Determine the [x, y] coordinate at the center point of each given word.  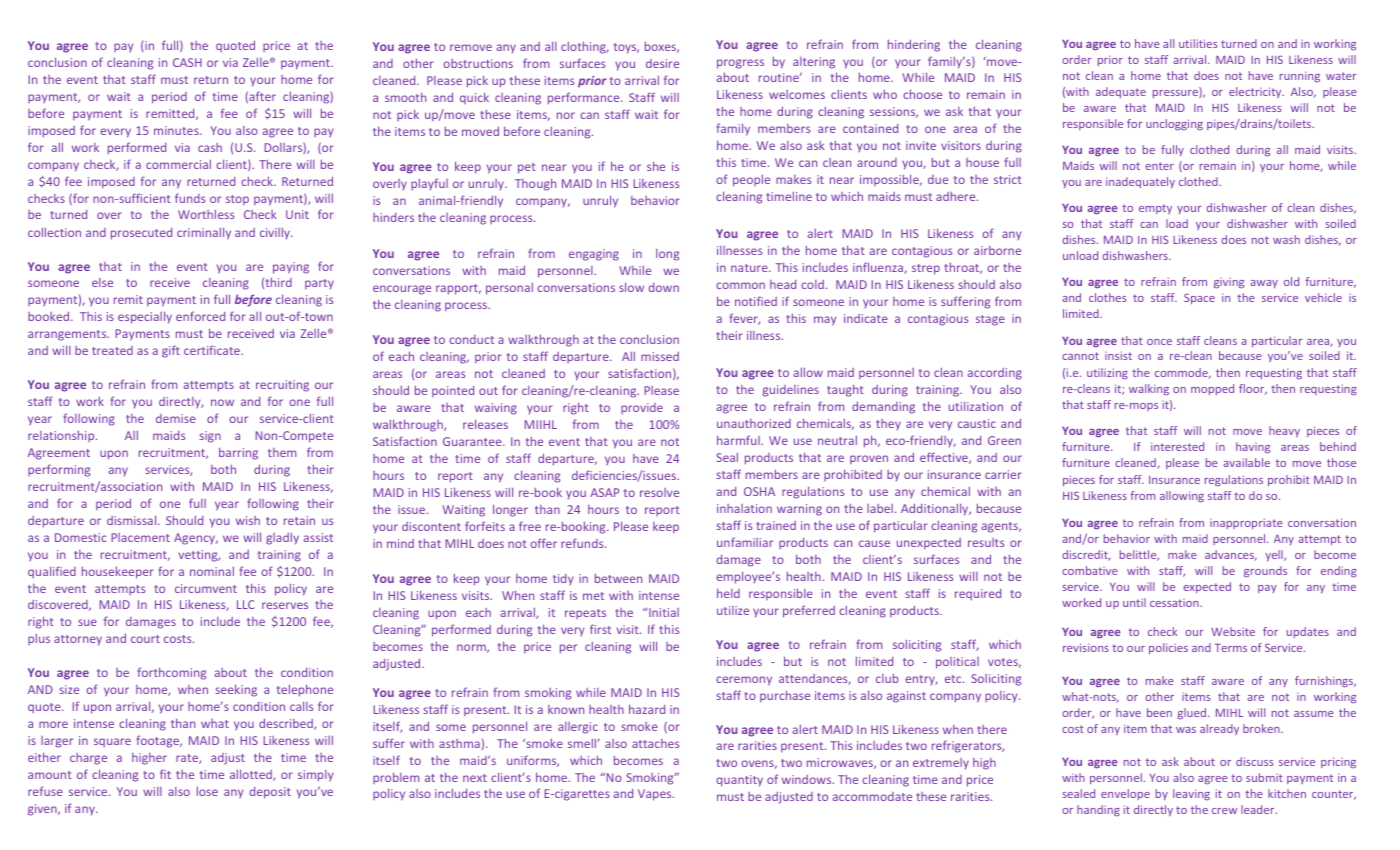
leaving [1191, 794]
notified [756, 301]
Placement [140, 537]
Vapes [656, 795]
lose [207, 791]
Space [1199, 298]
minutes [177, 130]
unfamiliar [745, 542]
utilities [1198, 43]
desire [662, 63]
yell [1275, 555]
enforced [200, 316]
